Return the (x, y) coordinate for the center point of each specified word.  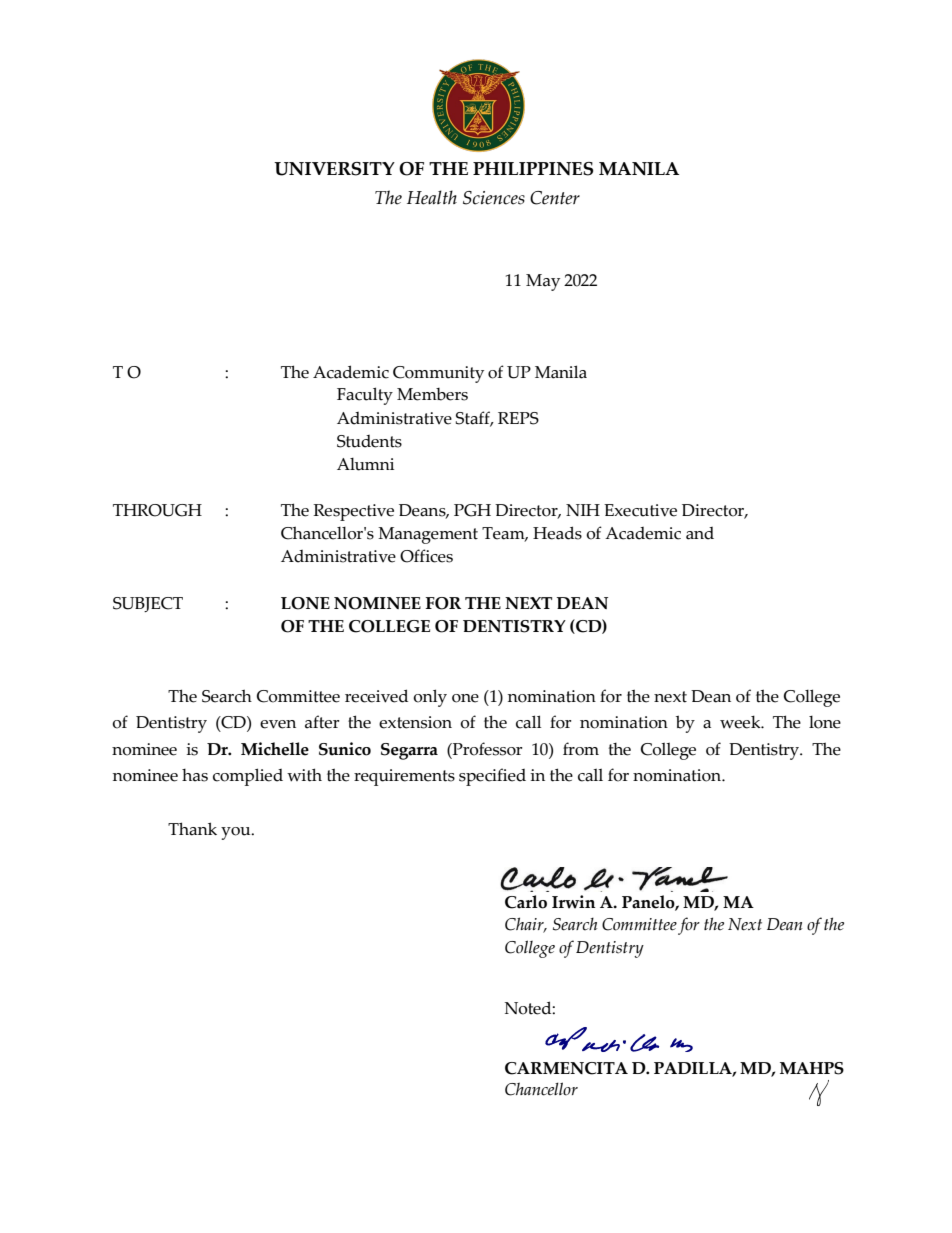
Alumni (365, 464)
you (237, 833)
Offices (426, 556)
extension (415, 722)
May (543, 282)
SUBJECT (148, 604)
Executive (640, 510)
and (700, 533)
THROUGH (157, 510)
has (195, 775)
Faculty (365, 396)
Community (438, 374)
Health (432, 197)
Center (555, 198)
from (581, 749)
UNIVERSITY (334, 169)
